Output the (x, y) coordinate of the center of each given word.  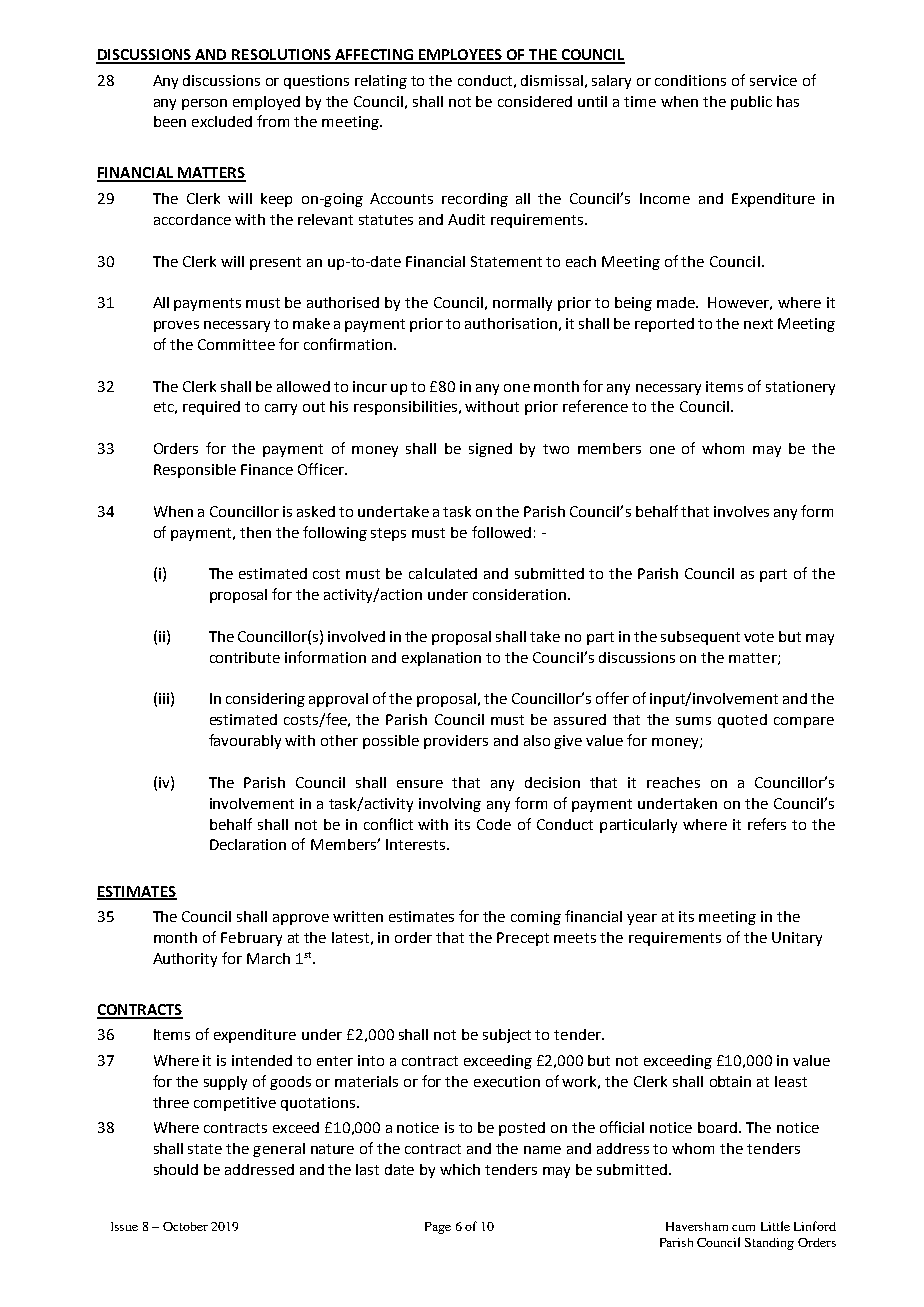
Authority (185, 960)
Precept (523, 939)
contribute (245, 657)
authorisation (511, 323)
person (204, 104)
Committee (236, 344)
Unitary (797, 939)
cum (743, 1228)
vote (759, 637)
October (185, 1226)
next (758, 324)
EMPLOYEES (460, 56)
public (751, 103)
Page (438, 1228)
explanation (441, 659)
